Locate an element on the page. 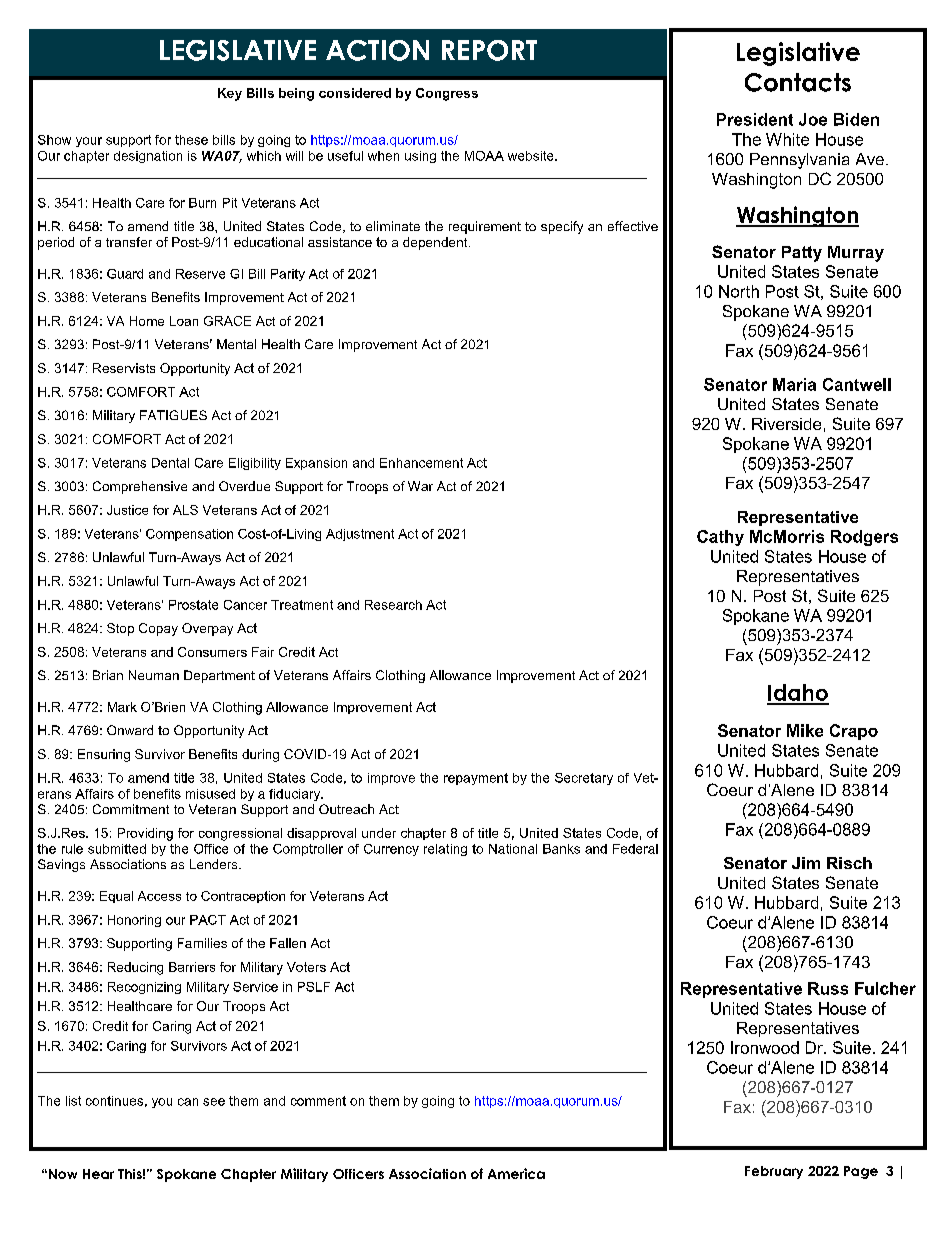  America is located at coordinates (516, 1173).
